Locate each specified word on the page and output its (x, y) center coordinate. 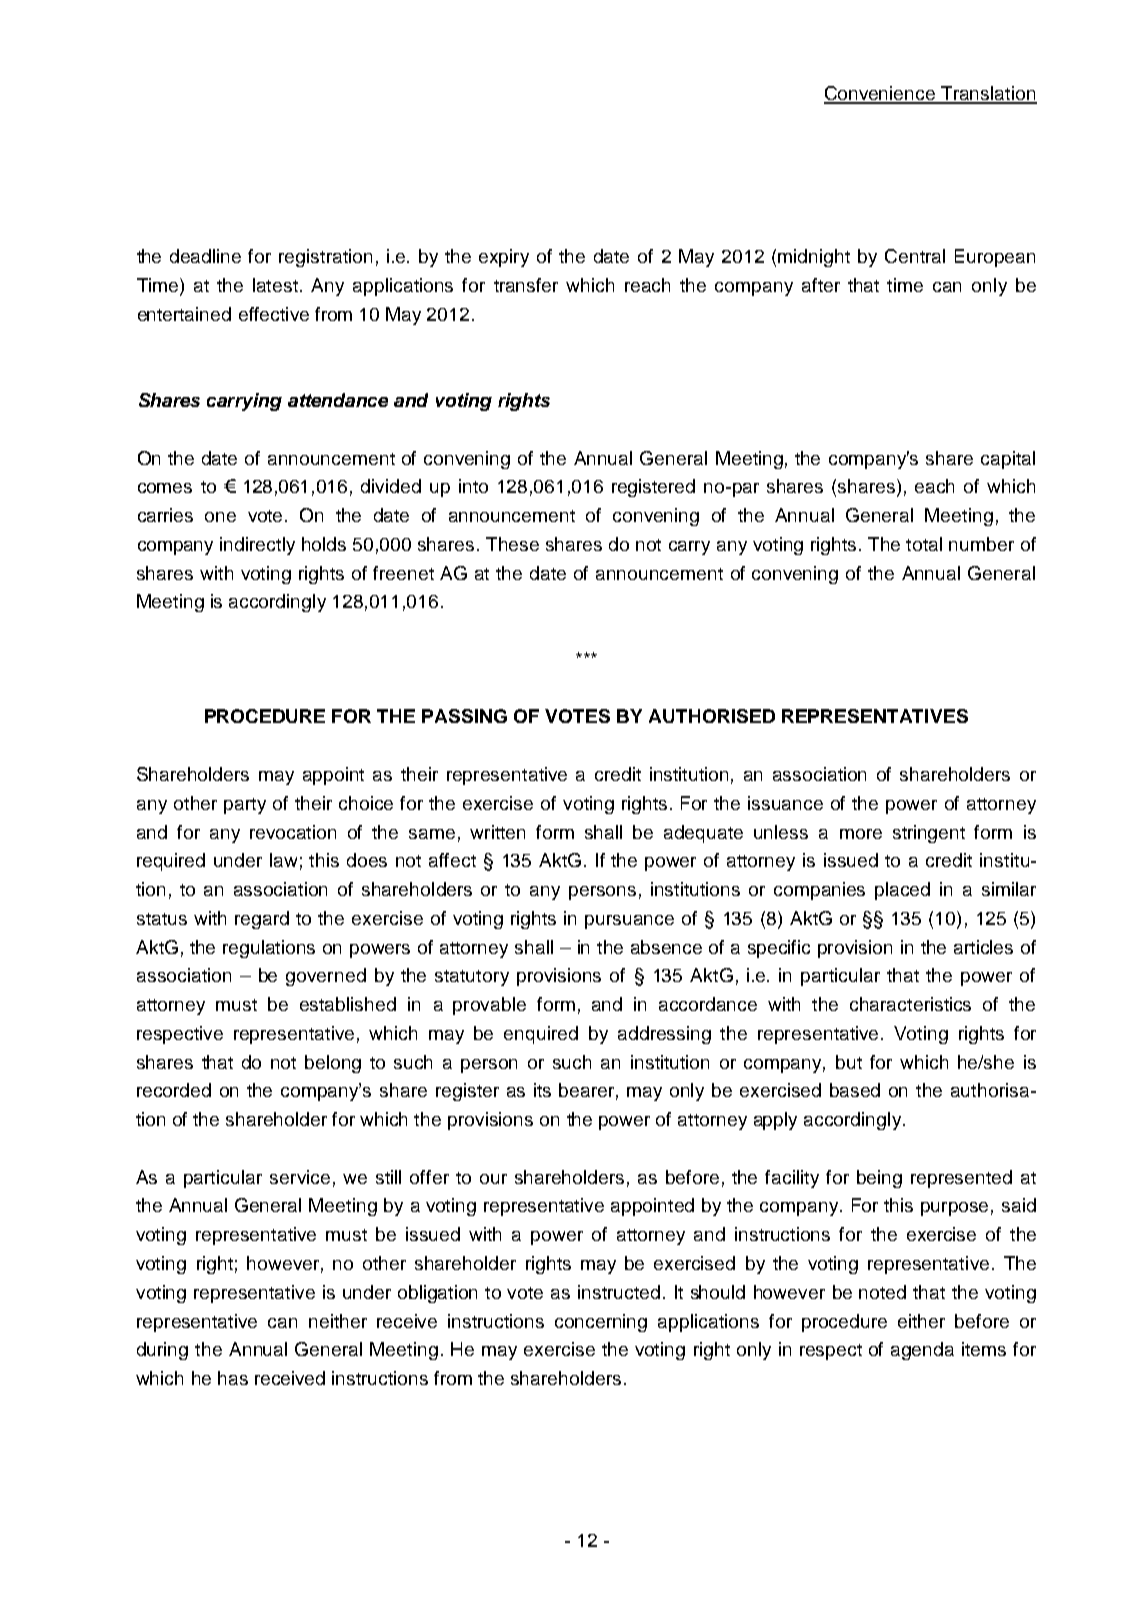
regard (262, 920)
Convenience (881, 94)
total (924, 544)
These (512, 544)
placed (902, 891)
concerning (601, 1323)
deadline (205, 256)
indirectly (257, 546)
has (233, 1378)
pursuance (629, 922)
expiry (504, 258)
